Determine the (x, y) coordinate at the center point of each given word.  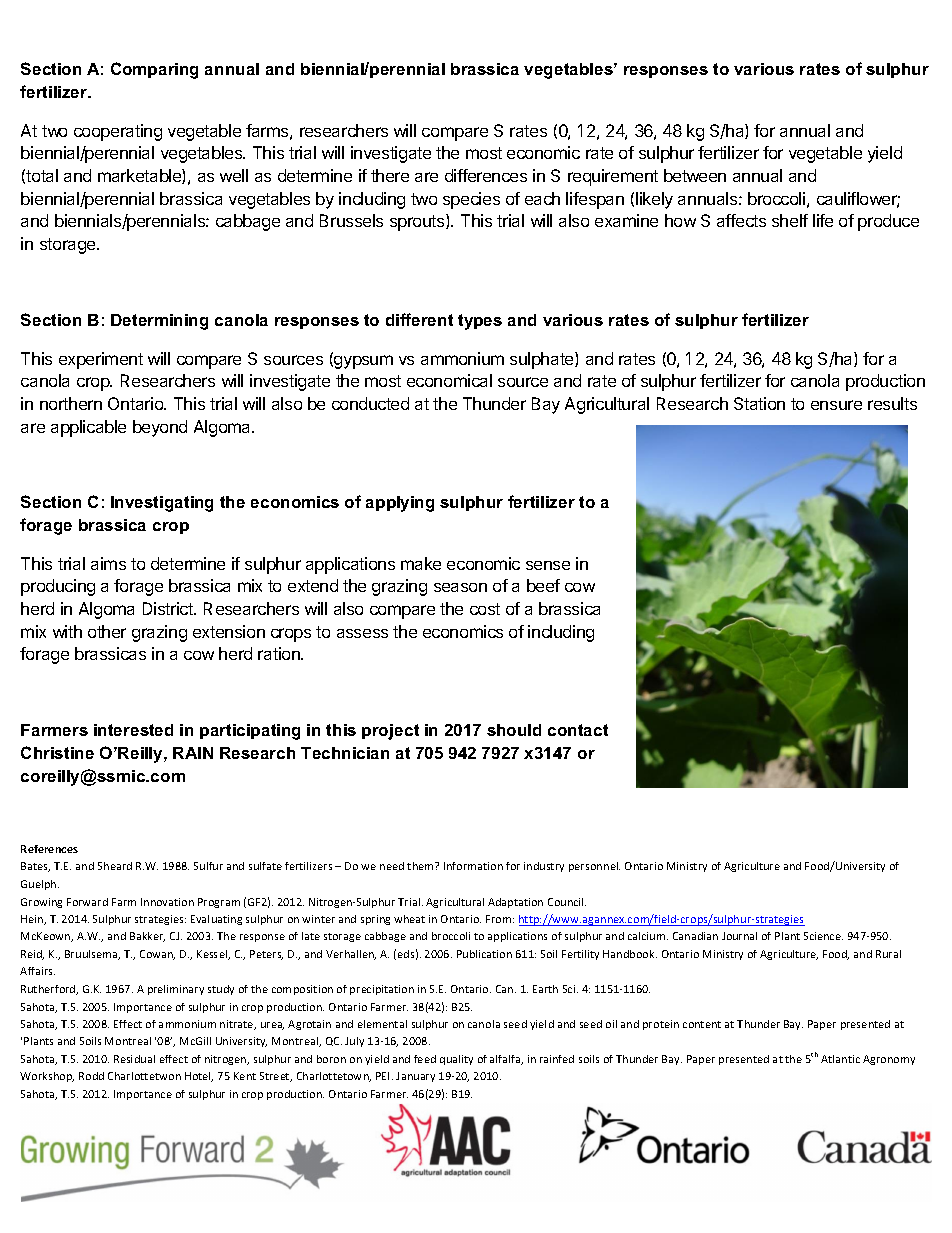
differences (486, 175)
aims (108, 563)
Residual (134, 1059)
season (460, 587)
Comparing (154, 70)
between (695, 175)
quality (456, 1060)
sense (548, 565)
